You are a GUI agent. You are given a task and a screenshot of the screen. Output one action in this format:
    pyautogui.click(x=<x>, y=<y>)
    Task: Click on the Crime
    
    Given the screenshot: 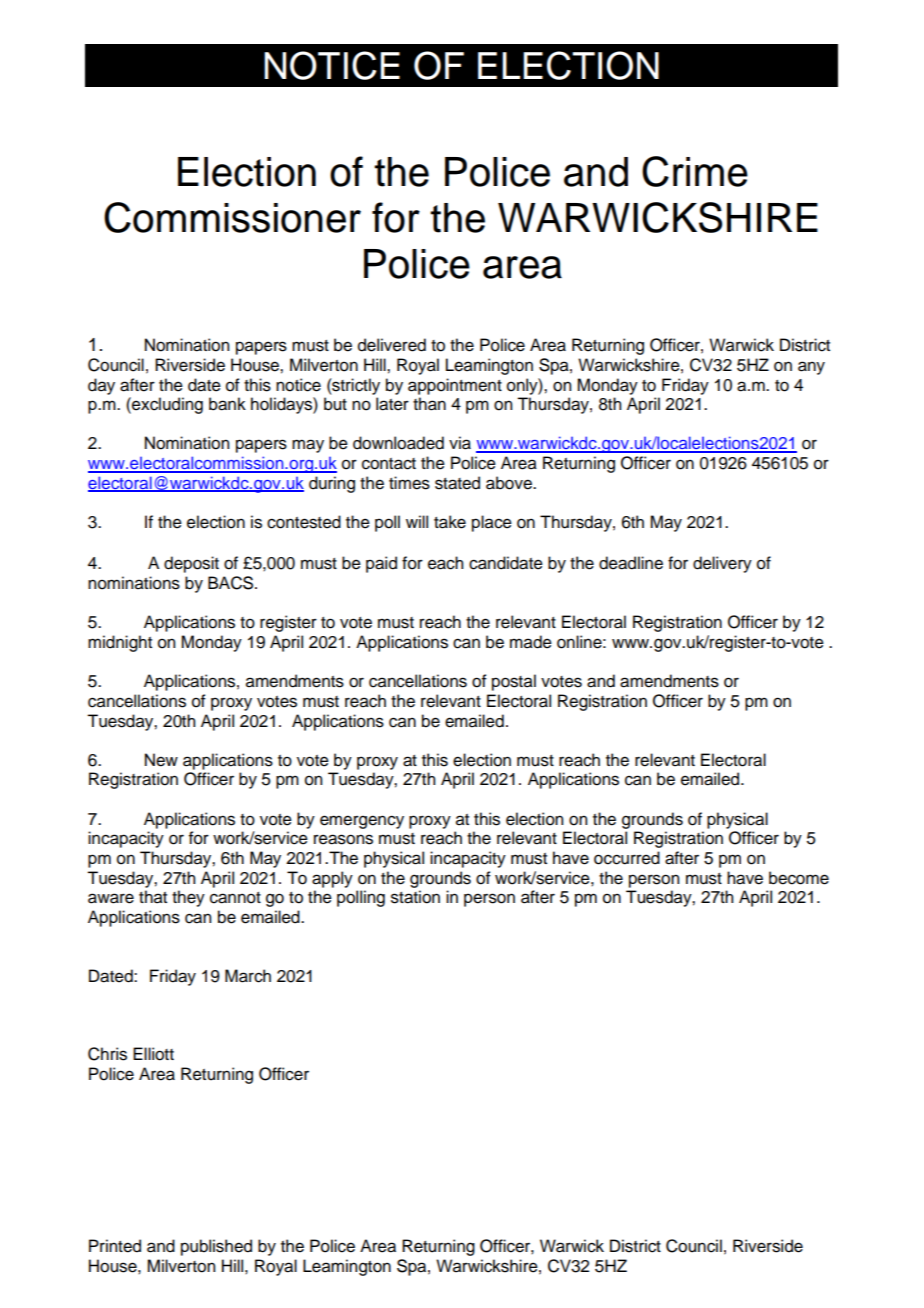 What is the action you would take?
    pyautogui.click(x=695, y=171)
